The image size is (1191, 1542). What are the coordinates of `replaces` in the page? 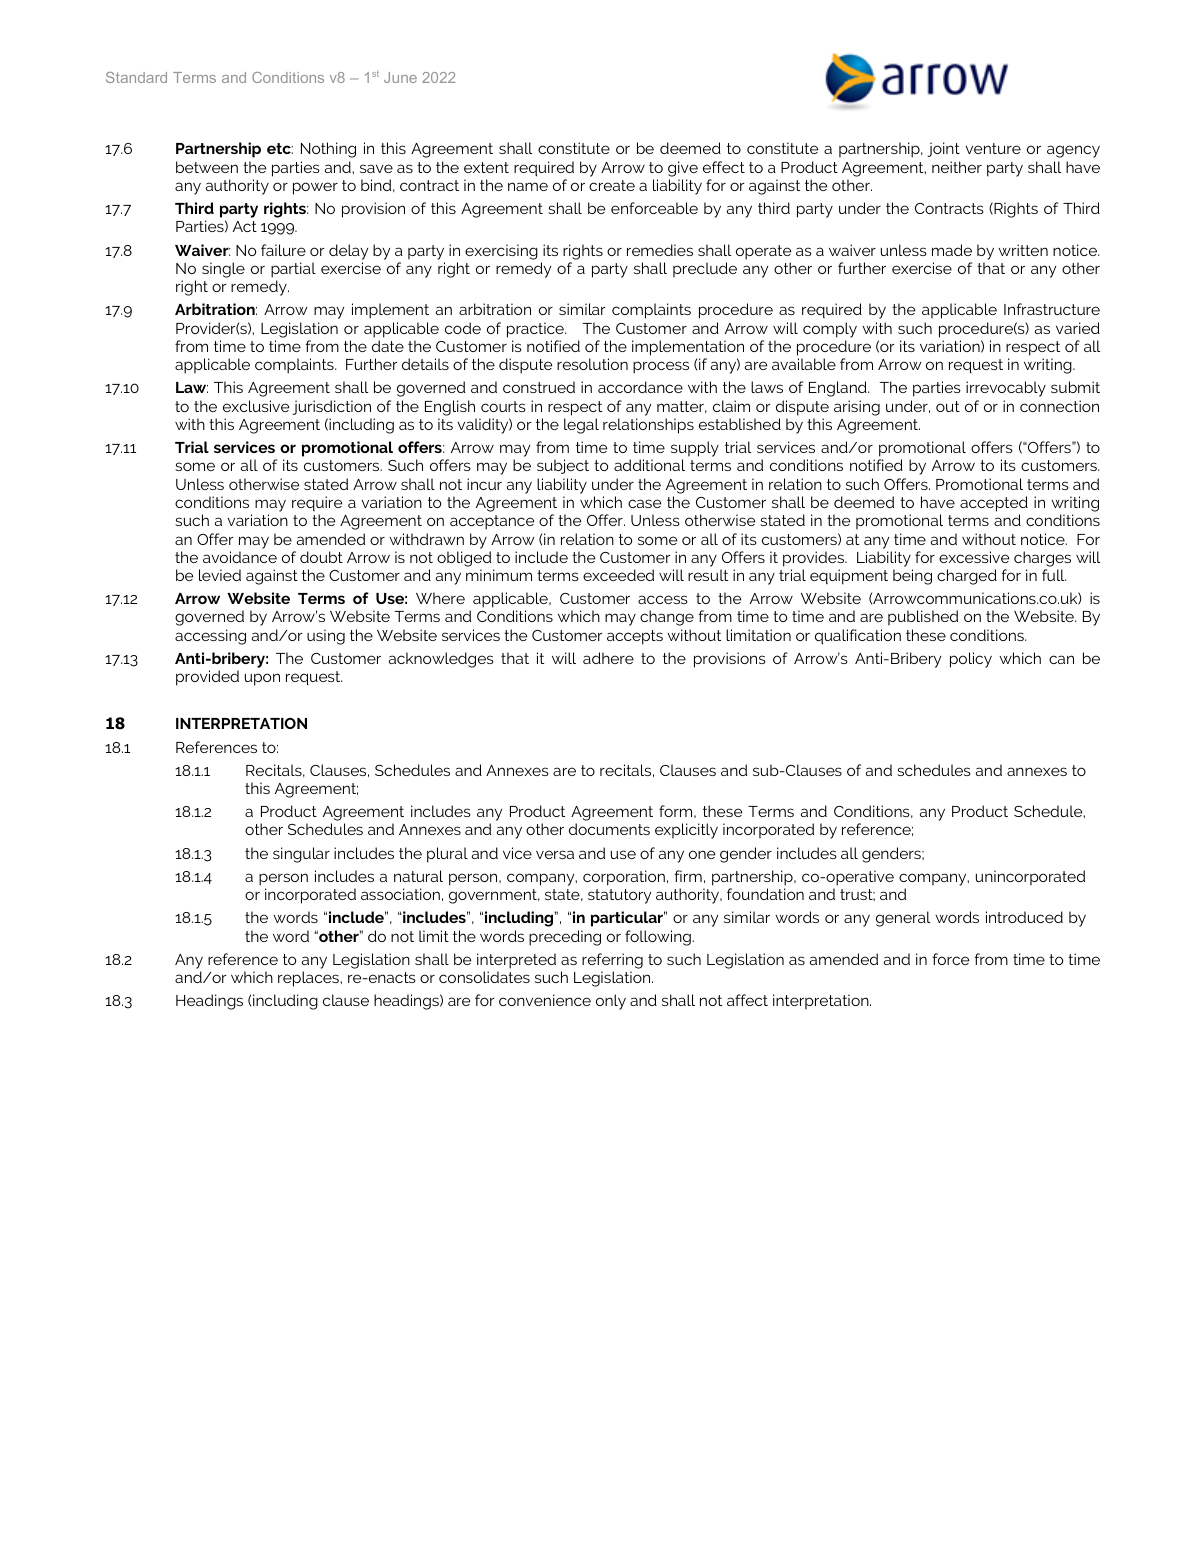 It's located at (309, 979).
